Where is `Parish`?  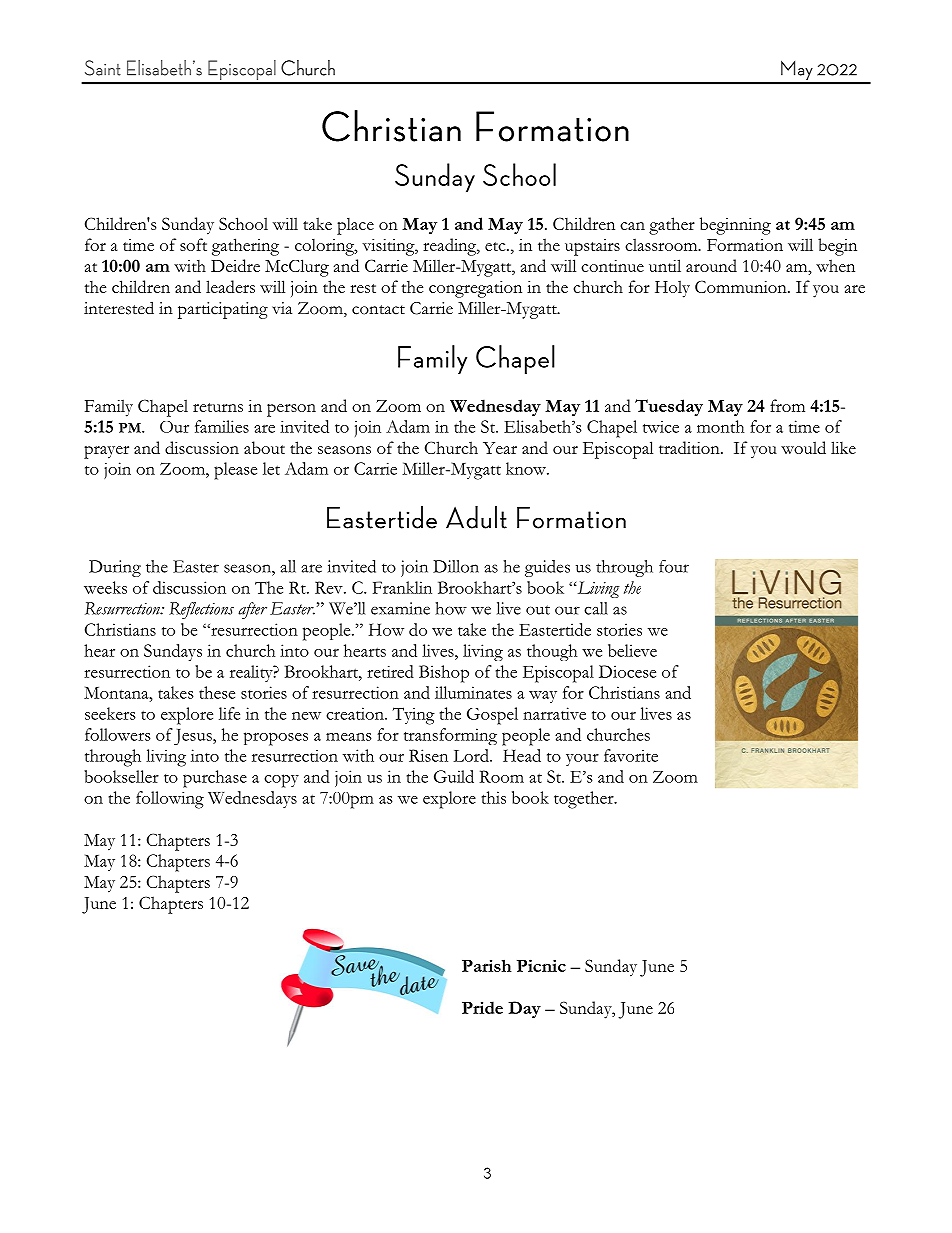
Parish is located at coordinates (487, 965).
